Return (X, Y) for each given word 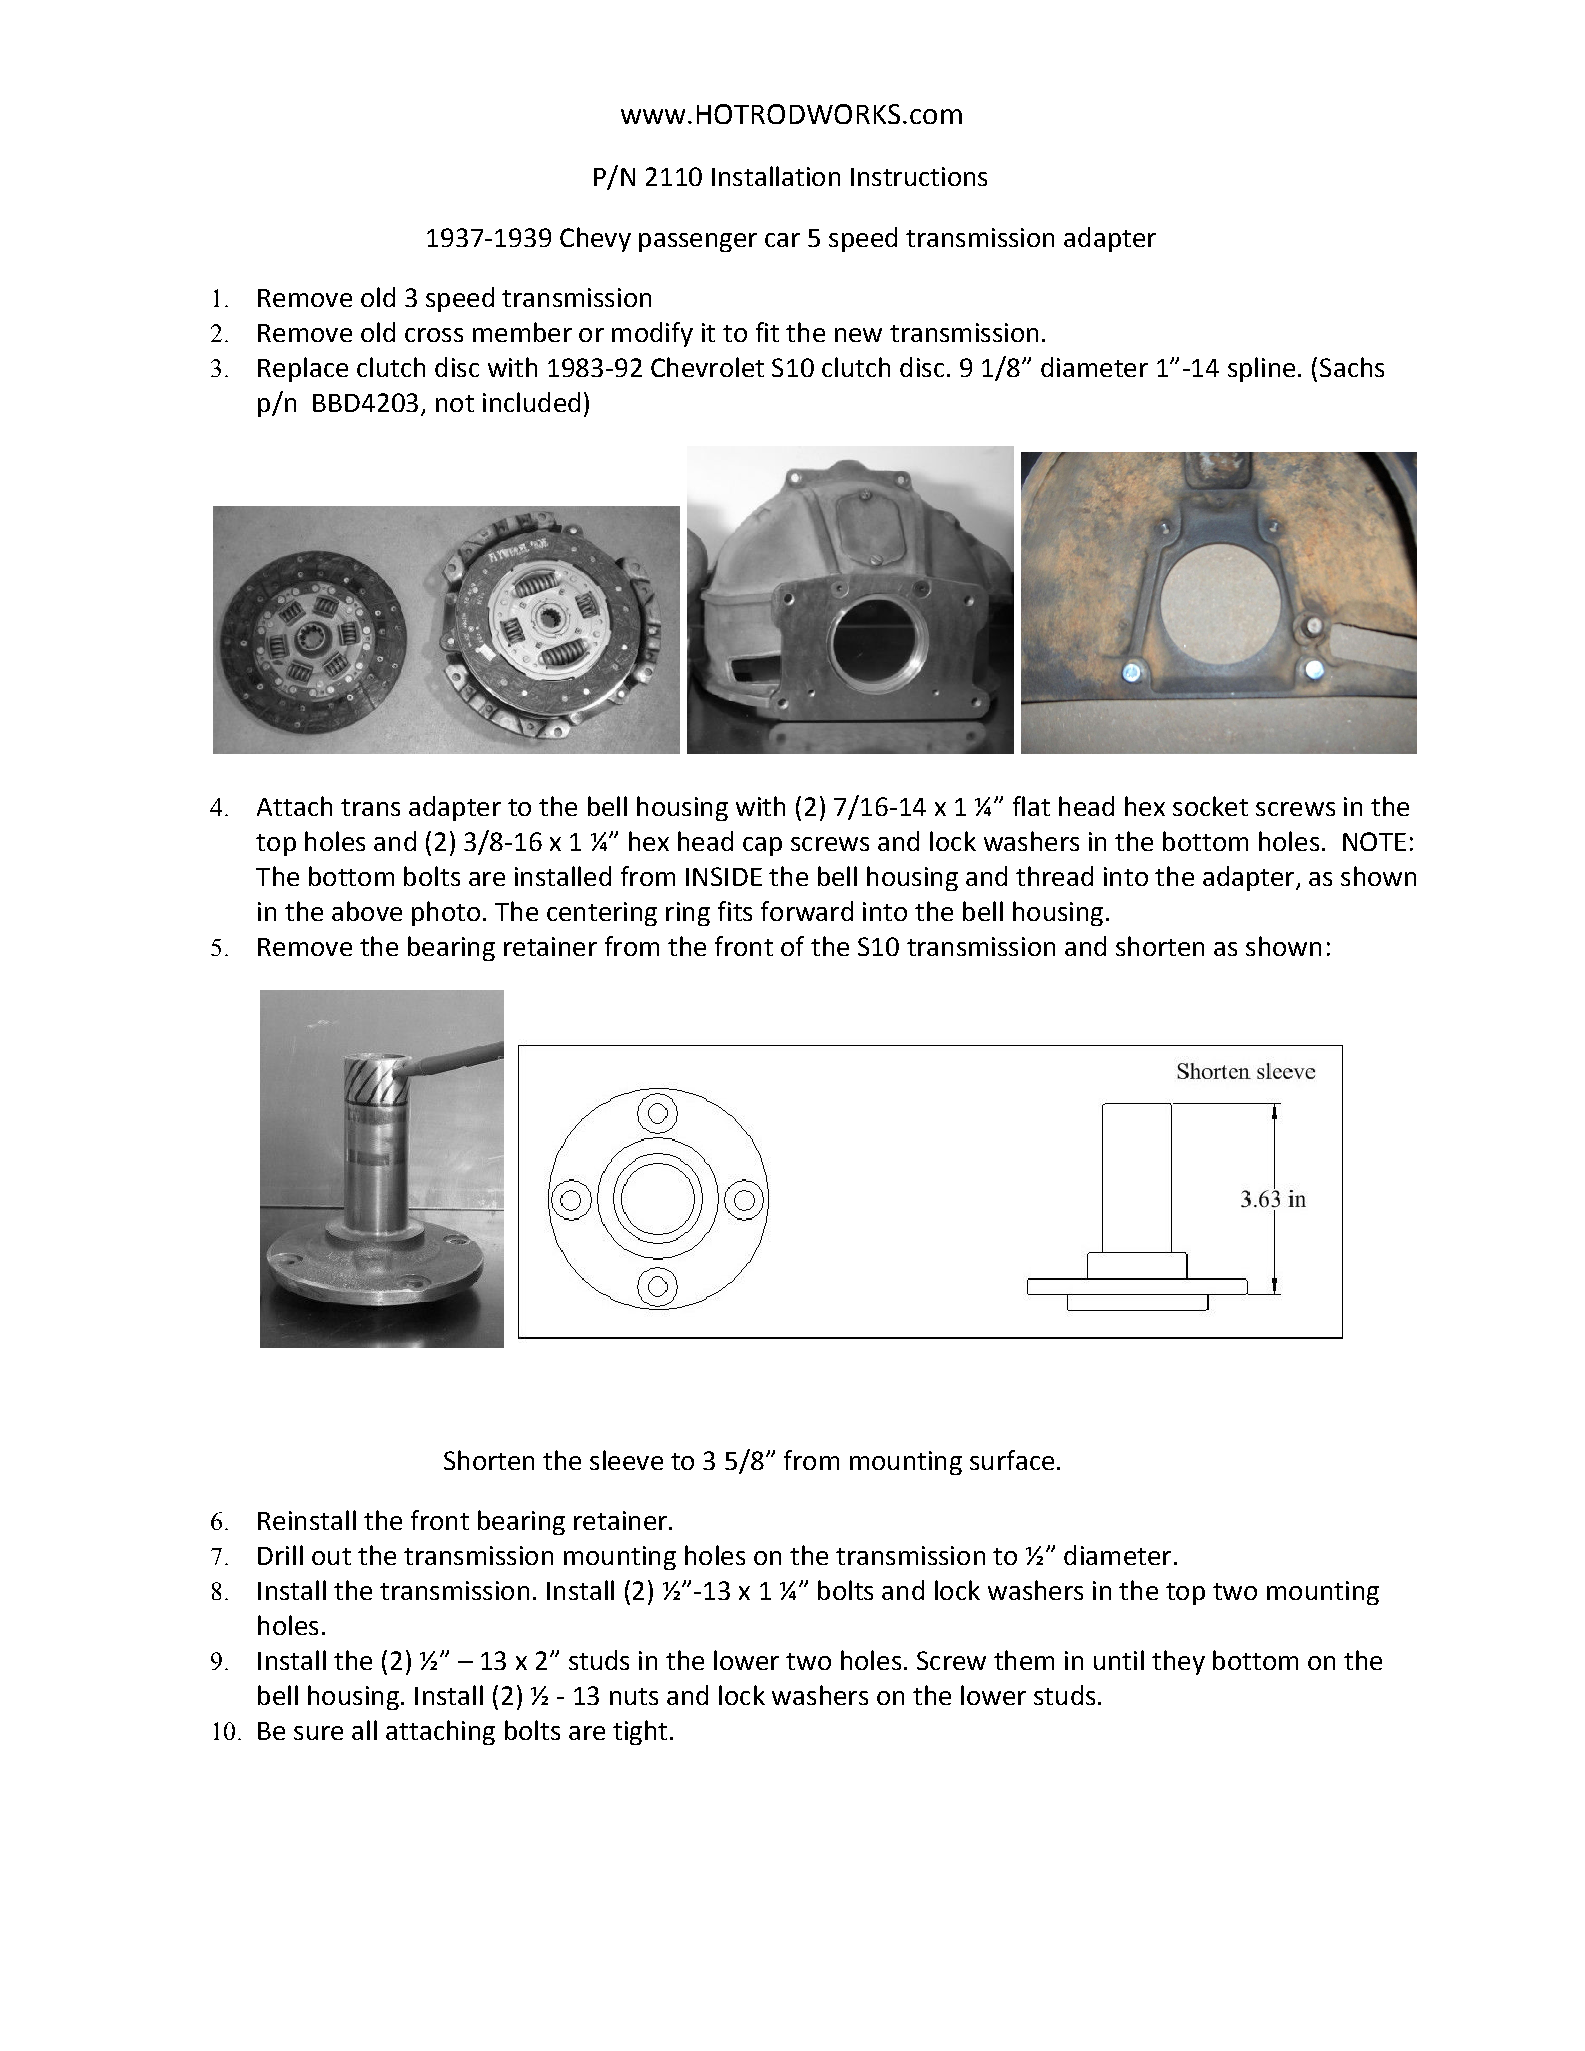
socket (1210, 806)
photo (446, 913)
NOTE (1374, 841)
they (1178, 1662)
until (1119, 1660)
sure (318, 1733)
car (782, 240)
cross (434, 335)
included (531, 402)
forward (807, 911)
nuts (634, 1696)
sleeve (626, 1460)
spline (1261, 369)
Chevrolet (707, 367)
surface (1012, 1460)
